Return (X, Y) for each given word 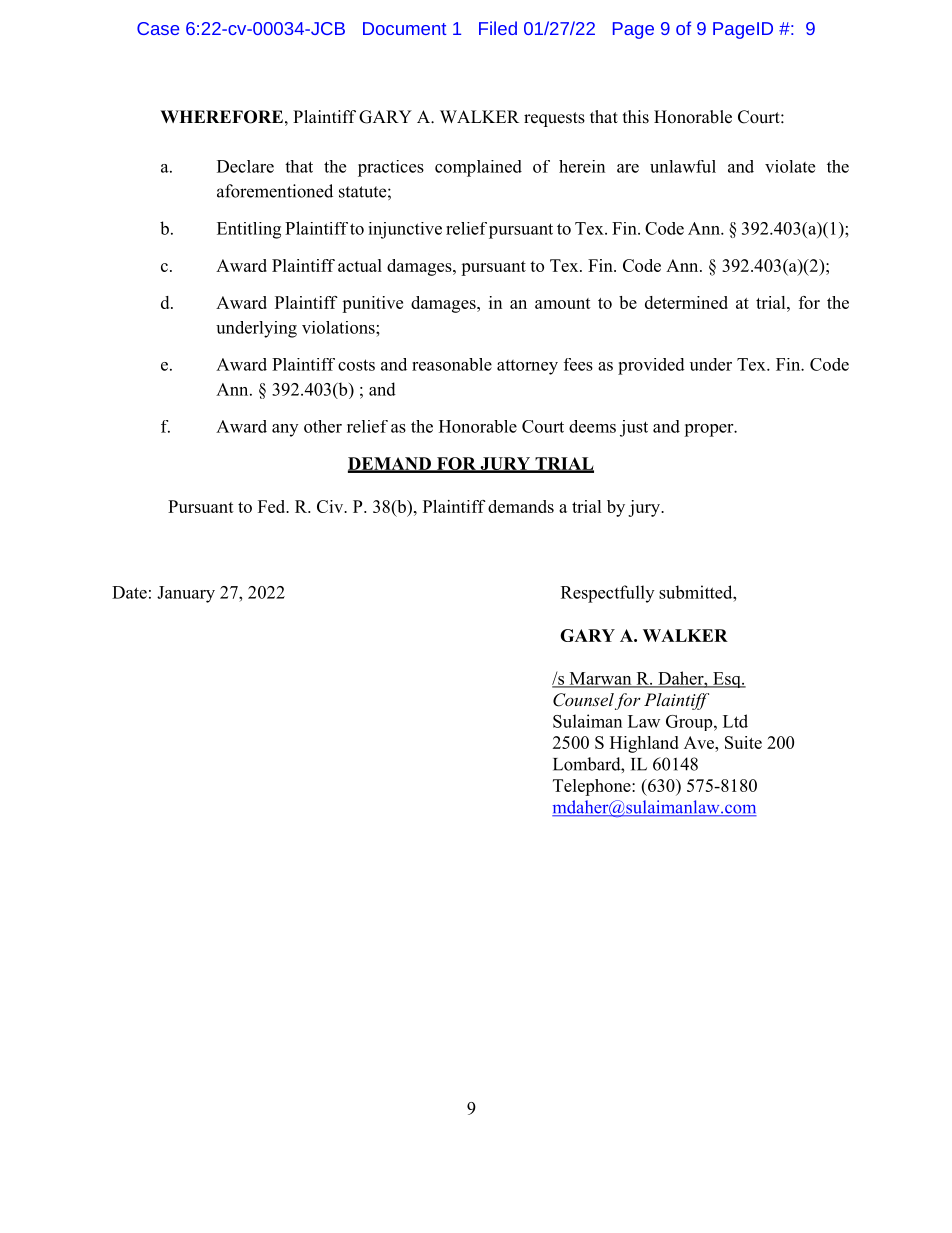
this (636, 117)
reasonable (452, 364)
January (186, 594)
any (285, 430)
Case (158, 28)
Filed (498, 28)
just (634, 428)
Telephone (593, 787)
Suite (743, 742)
